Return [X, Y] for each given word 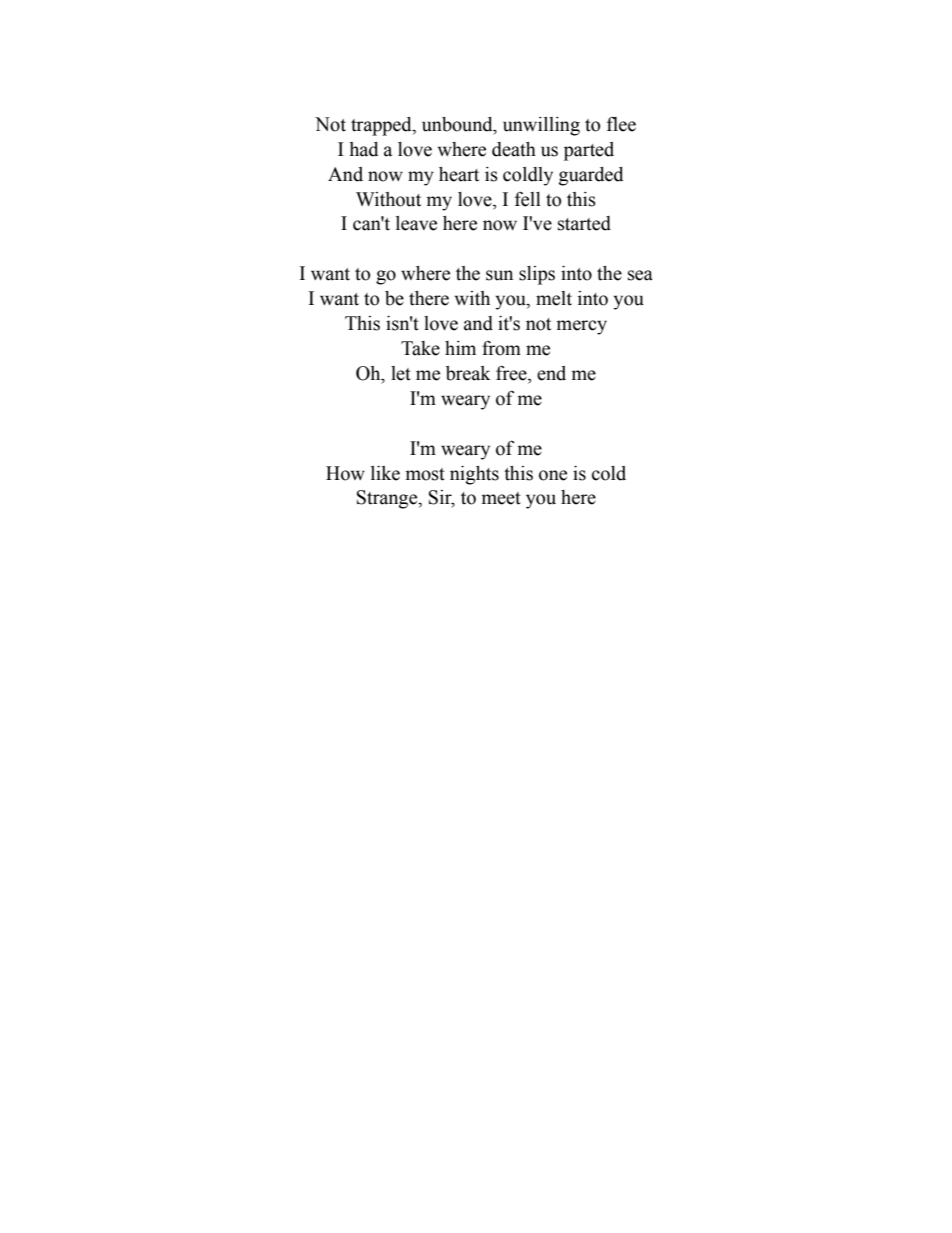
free [512, 373]
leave [416, 223]
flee [621, 124]
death [514, 149]
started [584, 223]
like [385, 473]
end [551, 373]
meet [501, 498]
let [401, 373]
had [364, 149]
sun [499, 275]
